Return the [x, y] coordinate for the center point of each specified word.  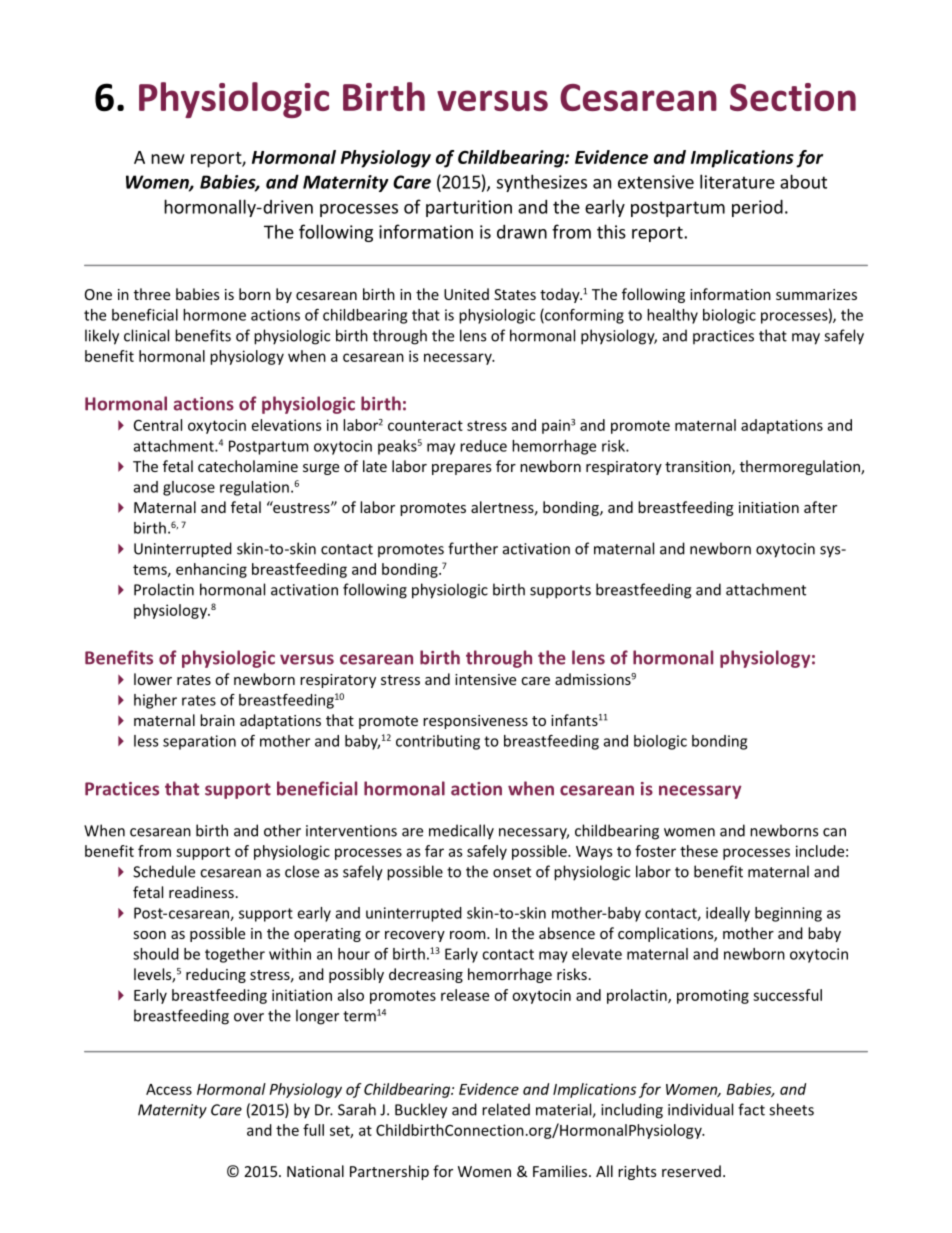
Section [793, 97]
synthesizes [542, 183]
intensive [485, 679]
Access [169, 1089]
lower [153, 679]
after [820, 507]
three [152, 294]
